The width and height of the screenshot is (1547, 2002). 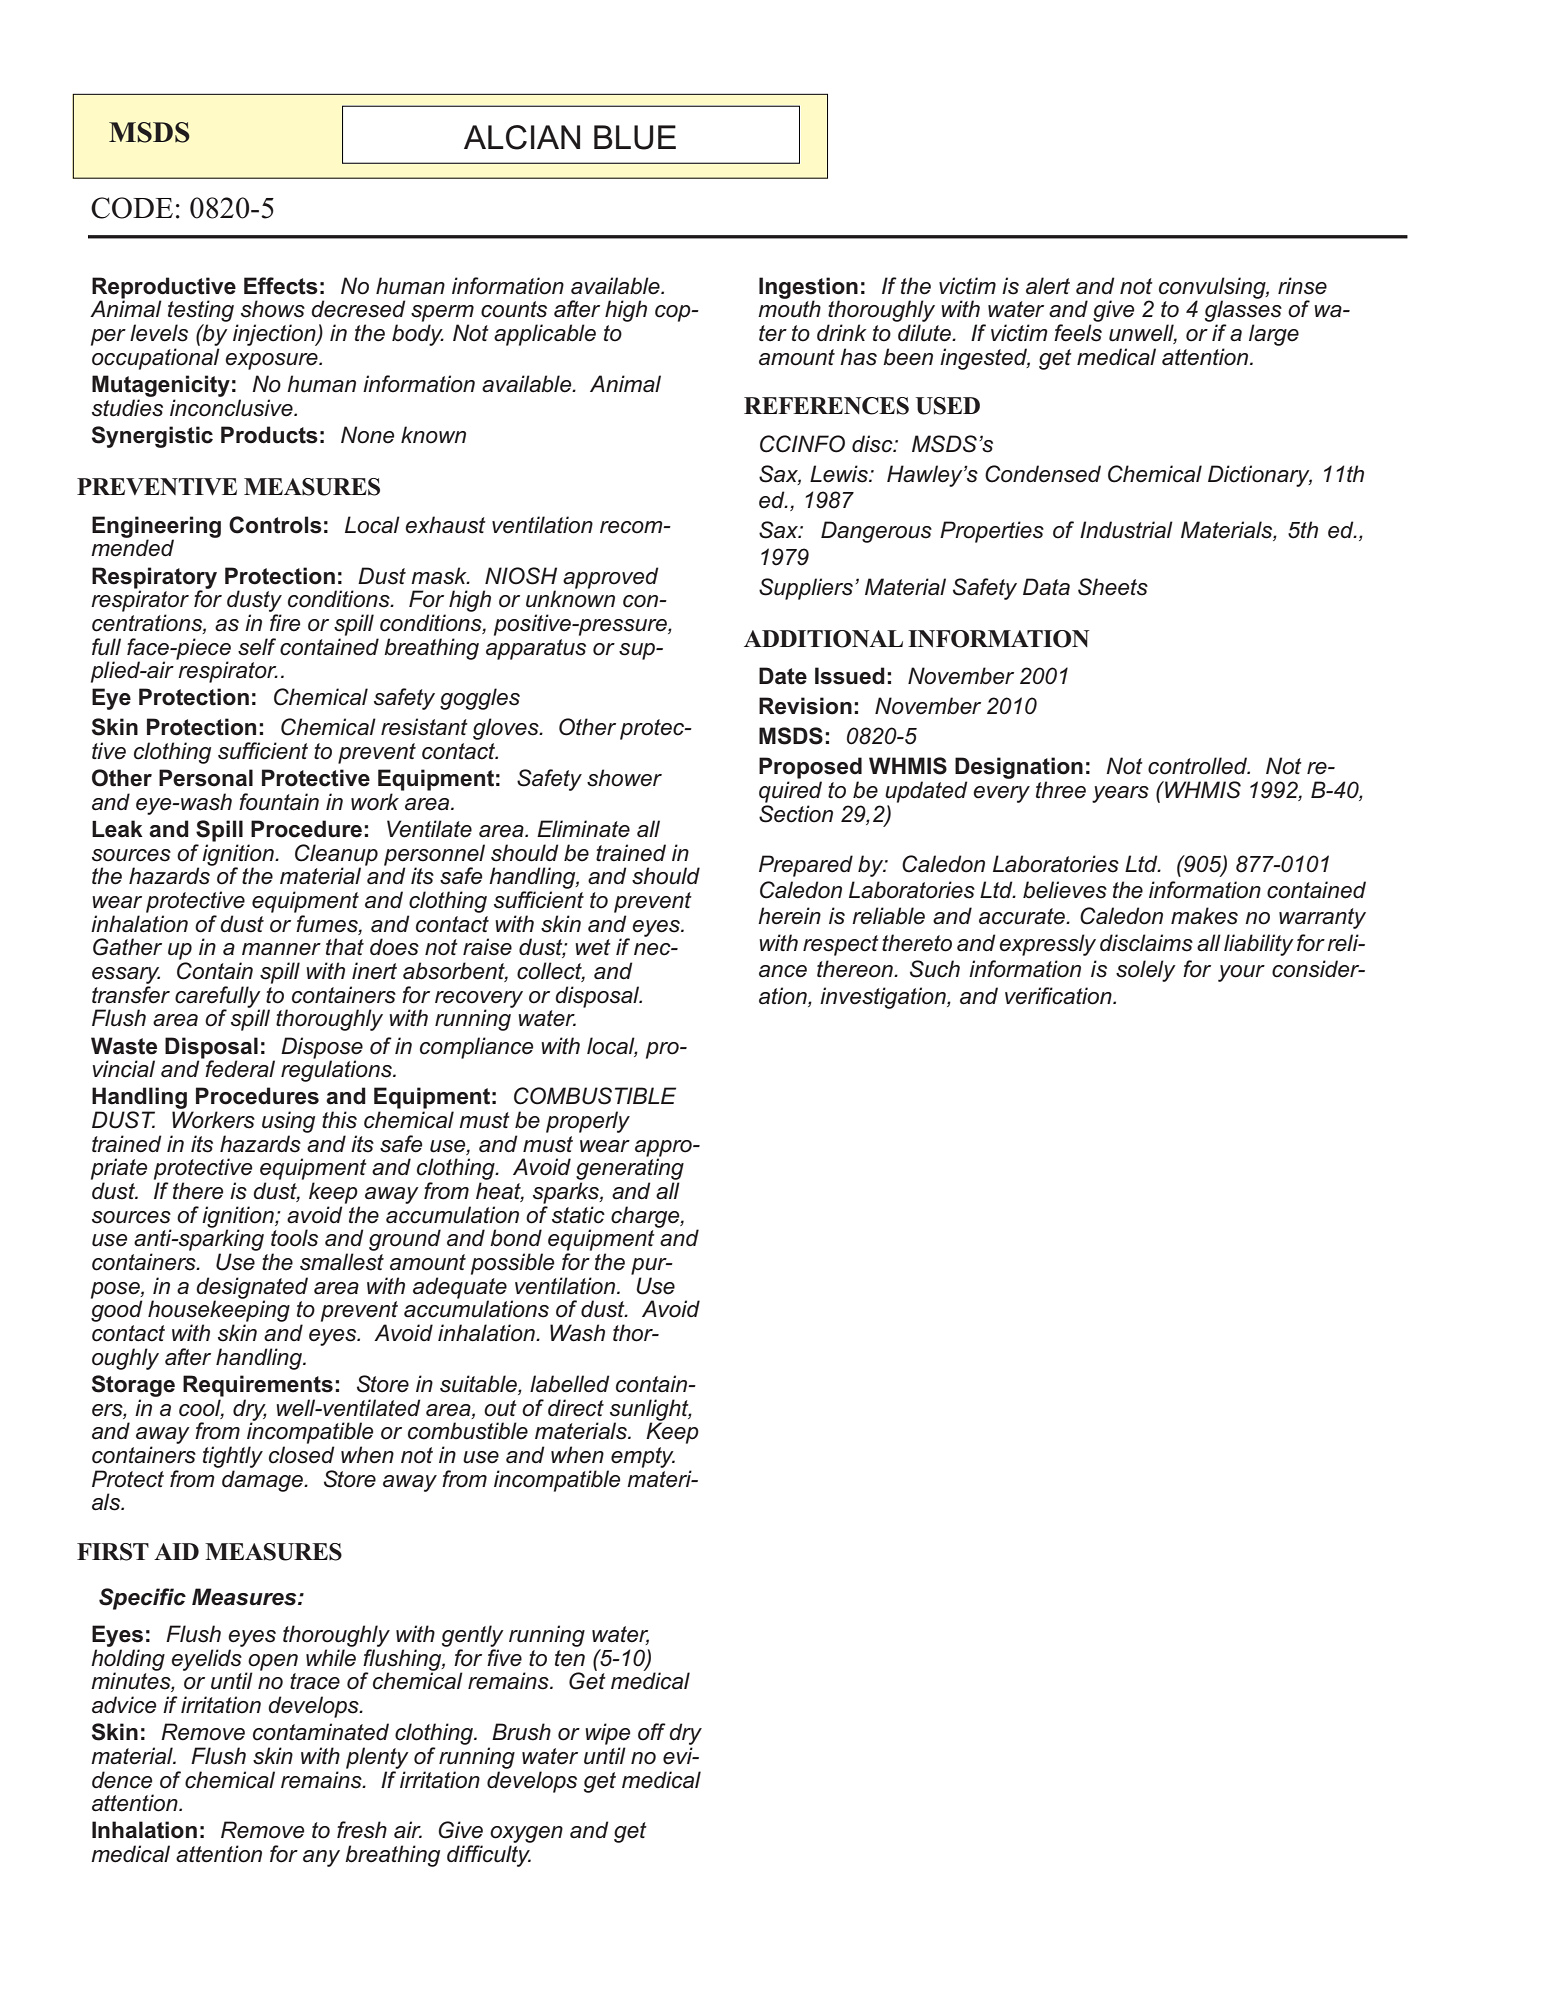 I want to click on any, so click(x=321, y=1858).
